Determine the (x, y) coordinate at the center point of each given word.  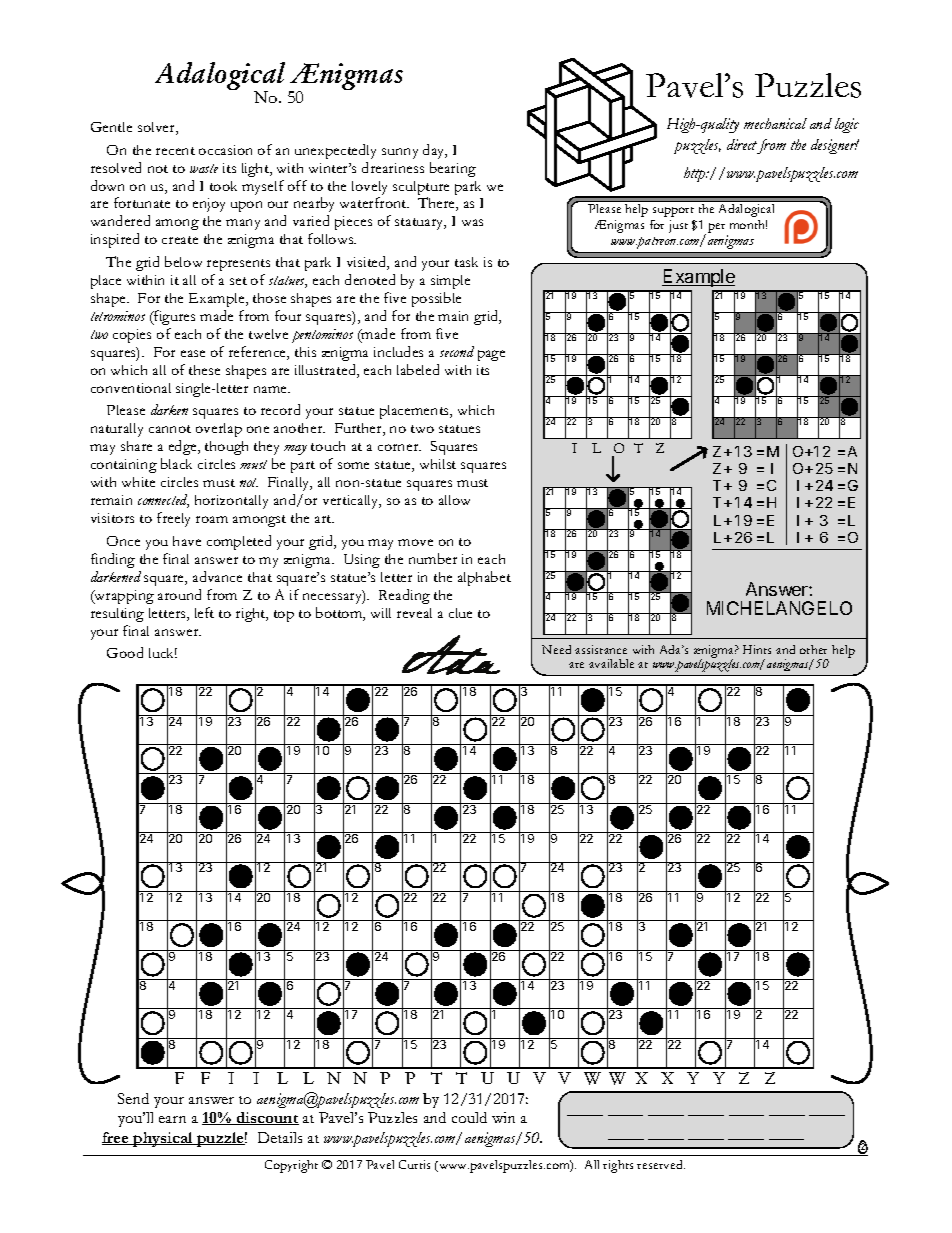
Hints (757, 649)
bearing (453, 169)
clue (460, 613)
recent (175, 151)
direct (742, 144)
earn (172, 1119)
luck (163, 653)
